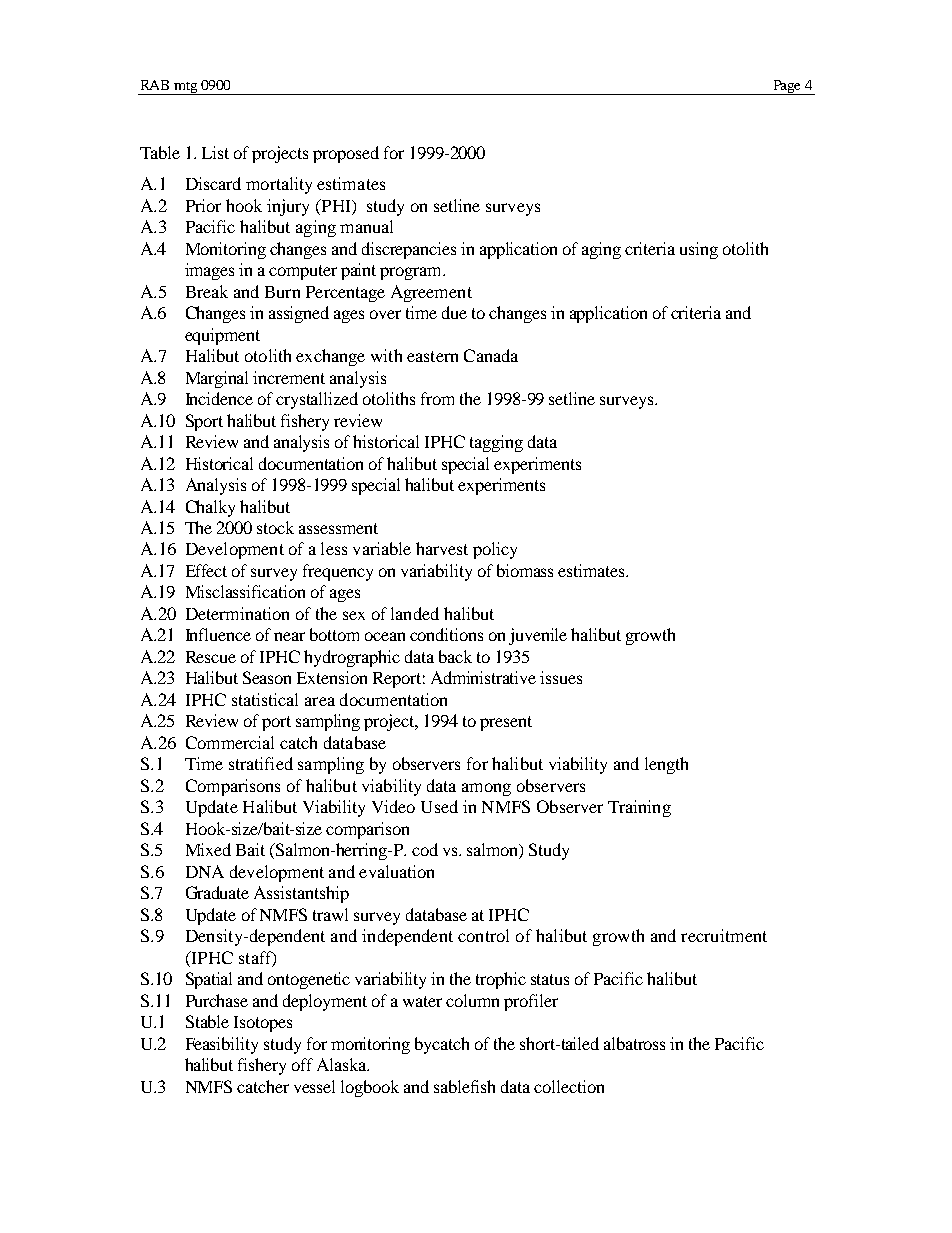 The image size is (952, 1233). What do you see at coordinates (495, 550) in the screenshot?
I see `policy` at bounding box center [495, 550].
